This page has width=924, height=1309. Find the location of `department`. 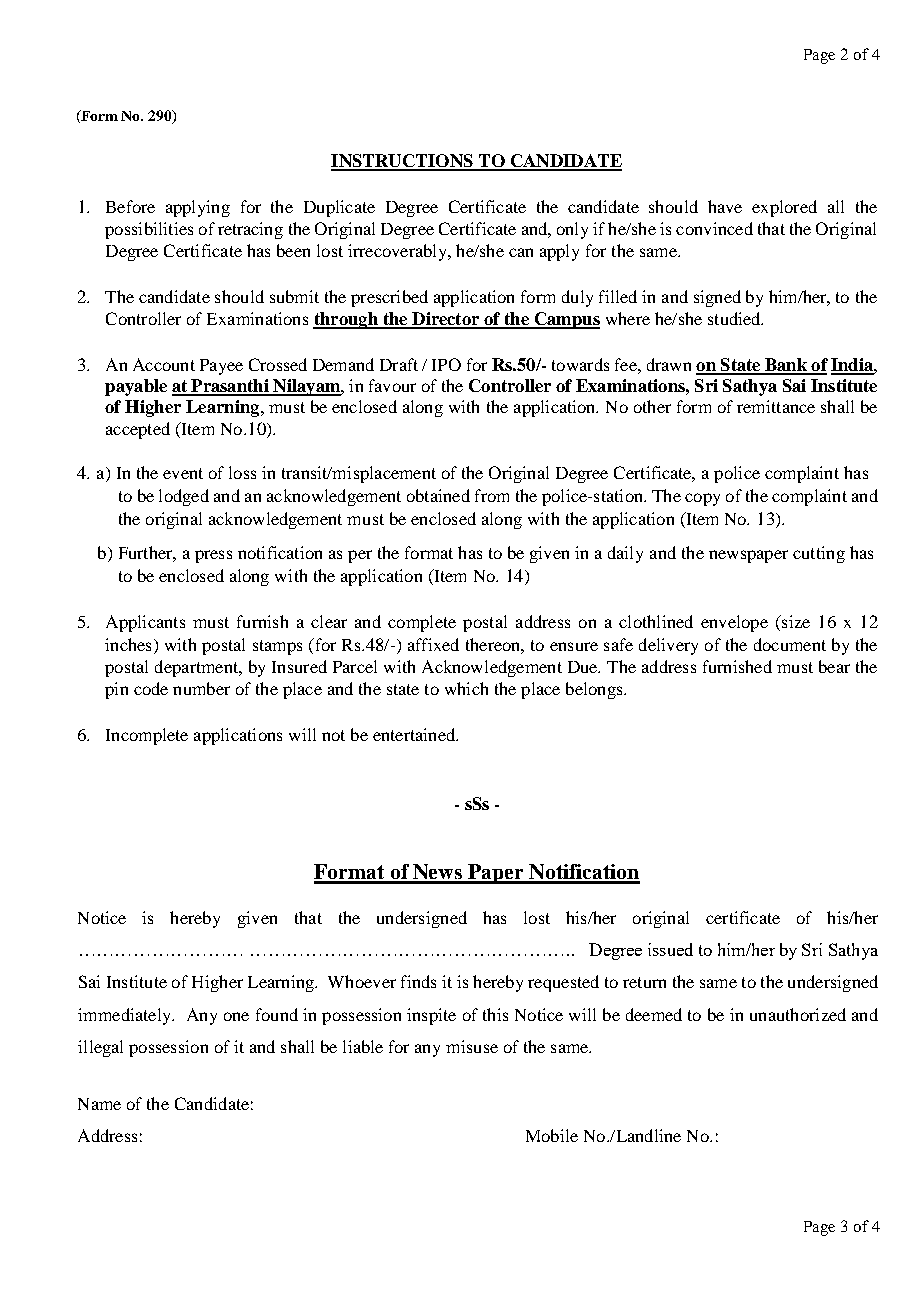

department is located at coordinates (198, 668).
